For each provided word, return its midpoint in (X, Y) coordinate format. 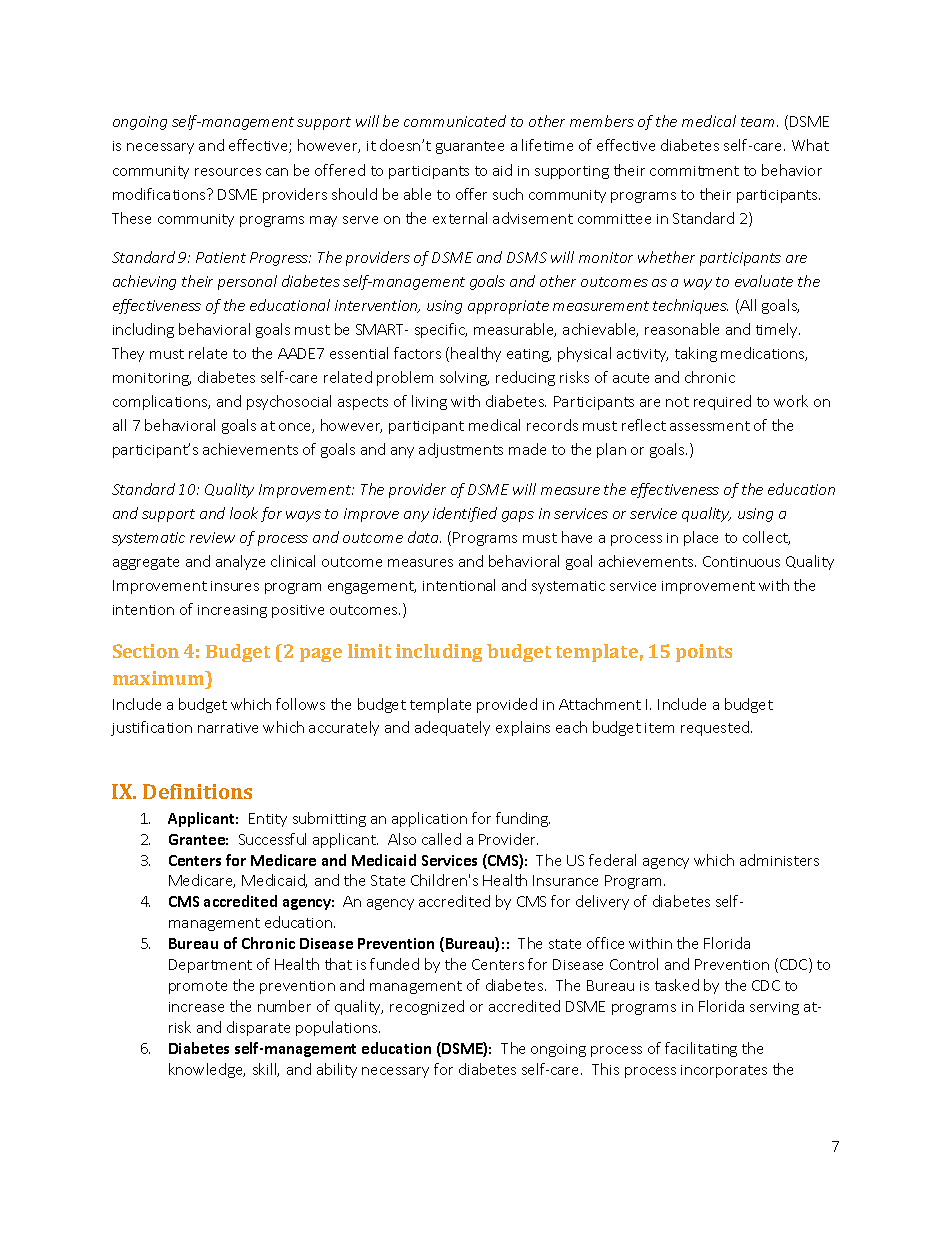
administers (779, 860)
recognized (427, 1007)
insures (235, 586)
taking (696, 354)
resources (228, 172)
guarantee (470, 147)
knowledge (207, 1070)
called (441, 839)
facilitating (701, 1049)
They (128, 354)
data (424, 537)
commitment (694, 171)
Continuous (741, 561)
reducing (525, 378)
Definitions (197, 791)
